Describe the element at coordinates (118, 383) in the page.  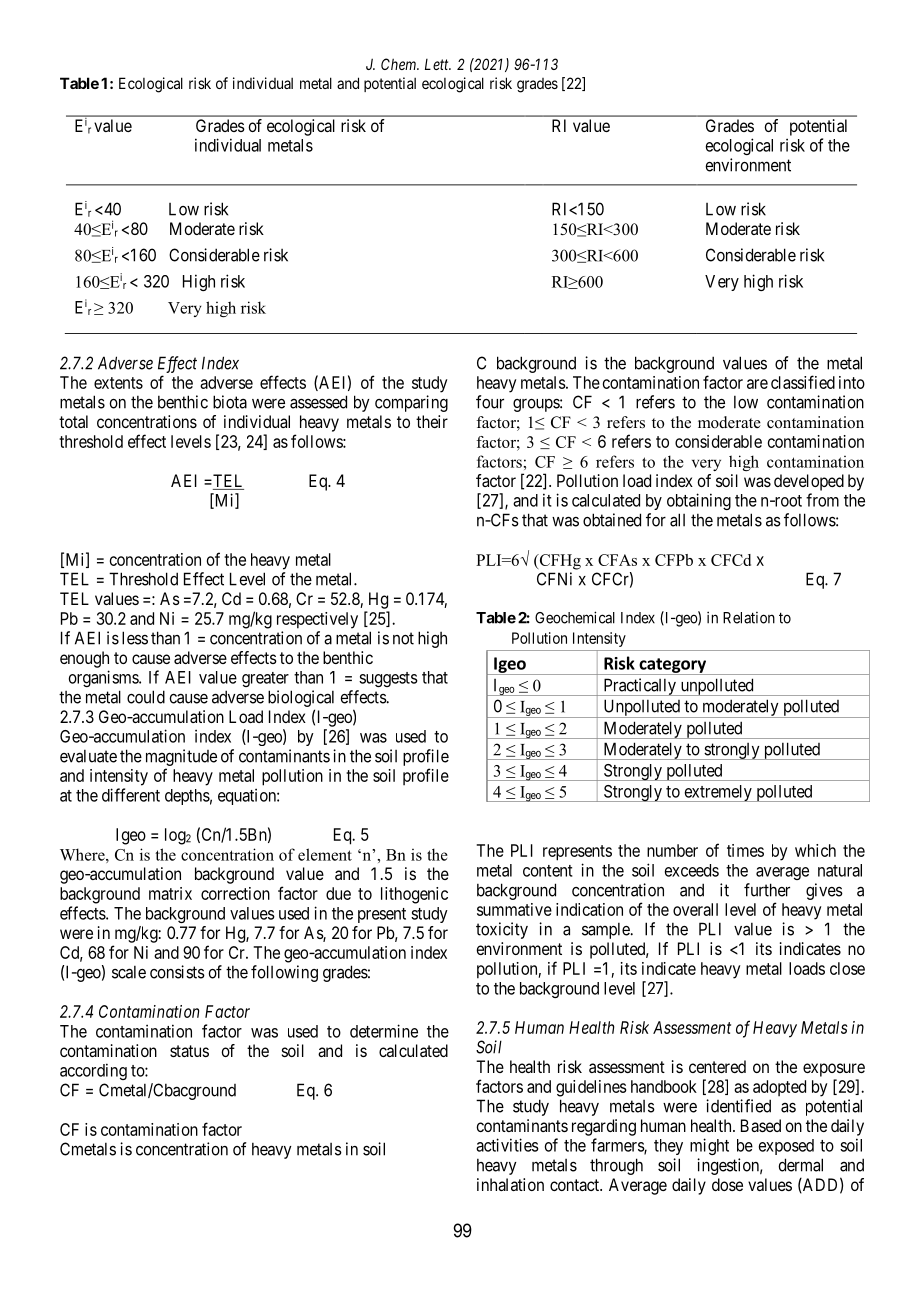
I see `extents` at that location.
